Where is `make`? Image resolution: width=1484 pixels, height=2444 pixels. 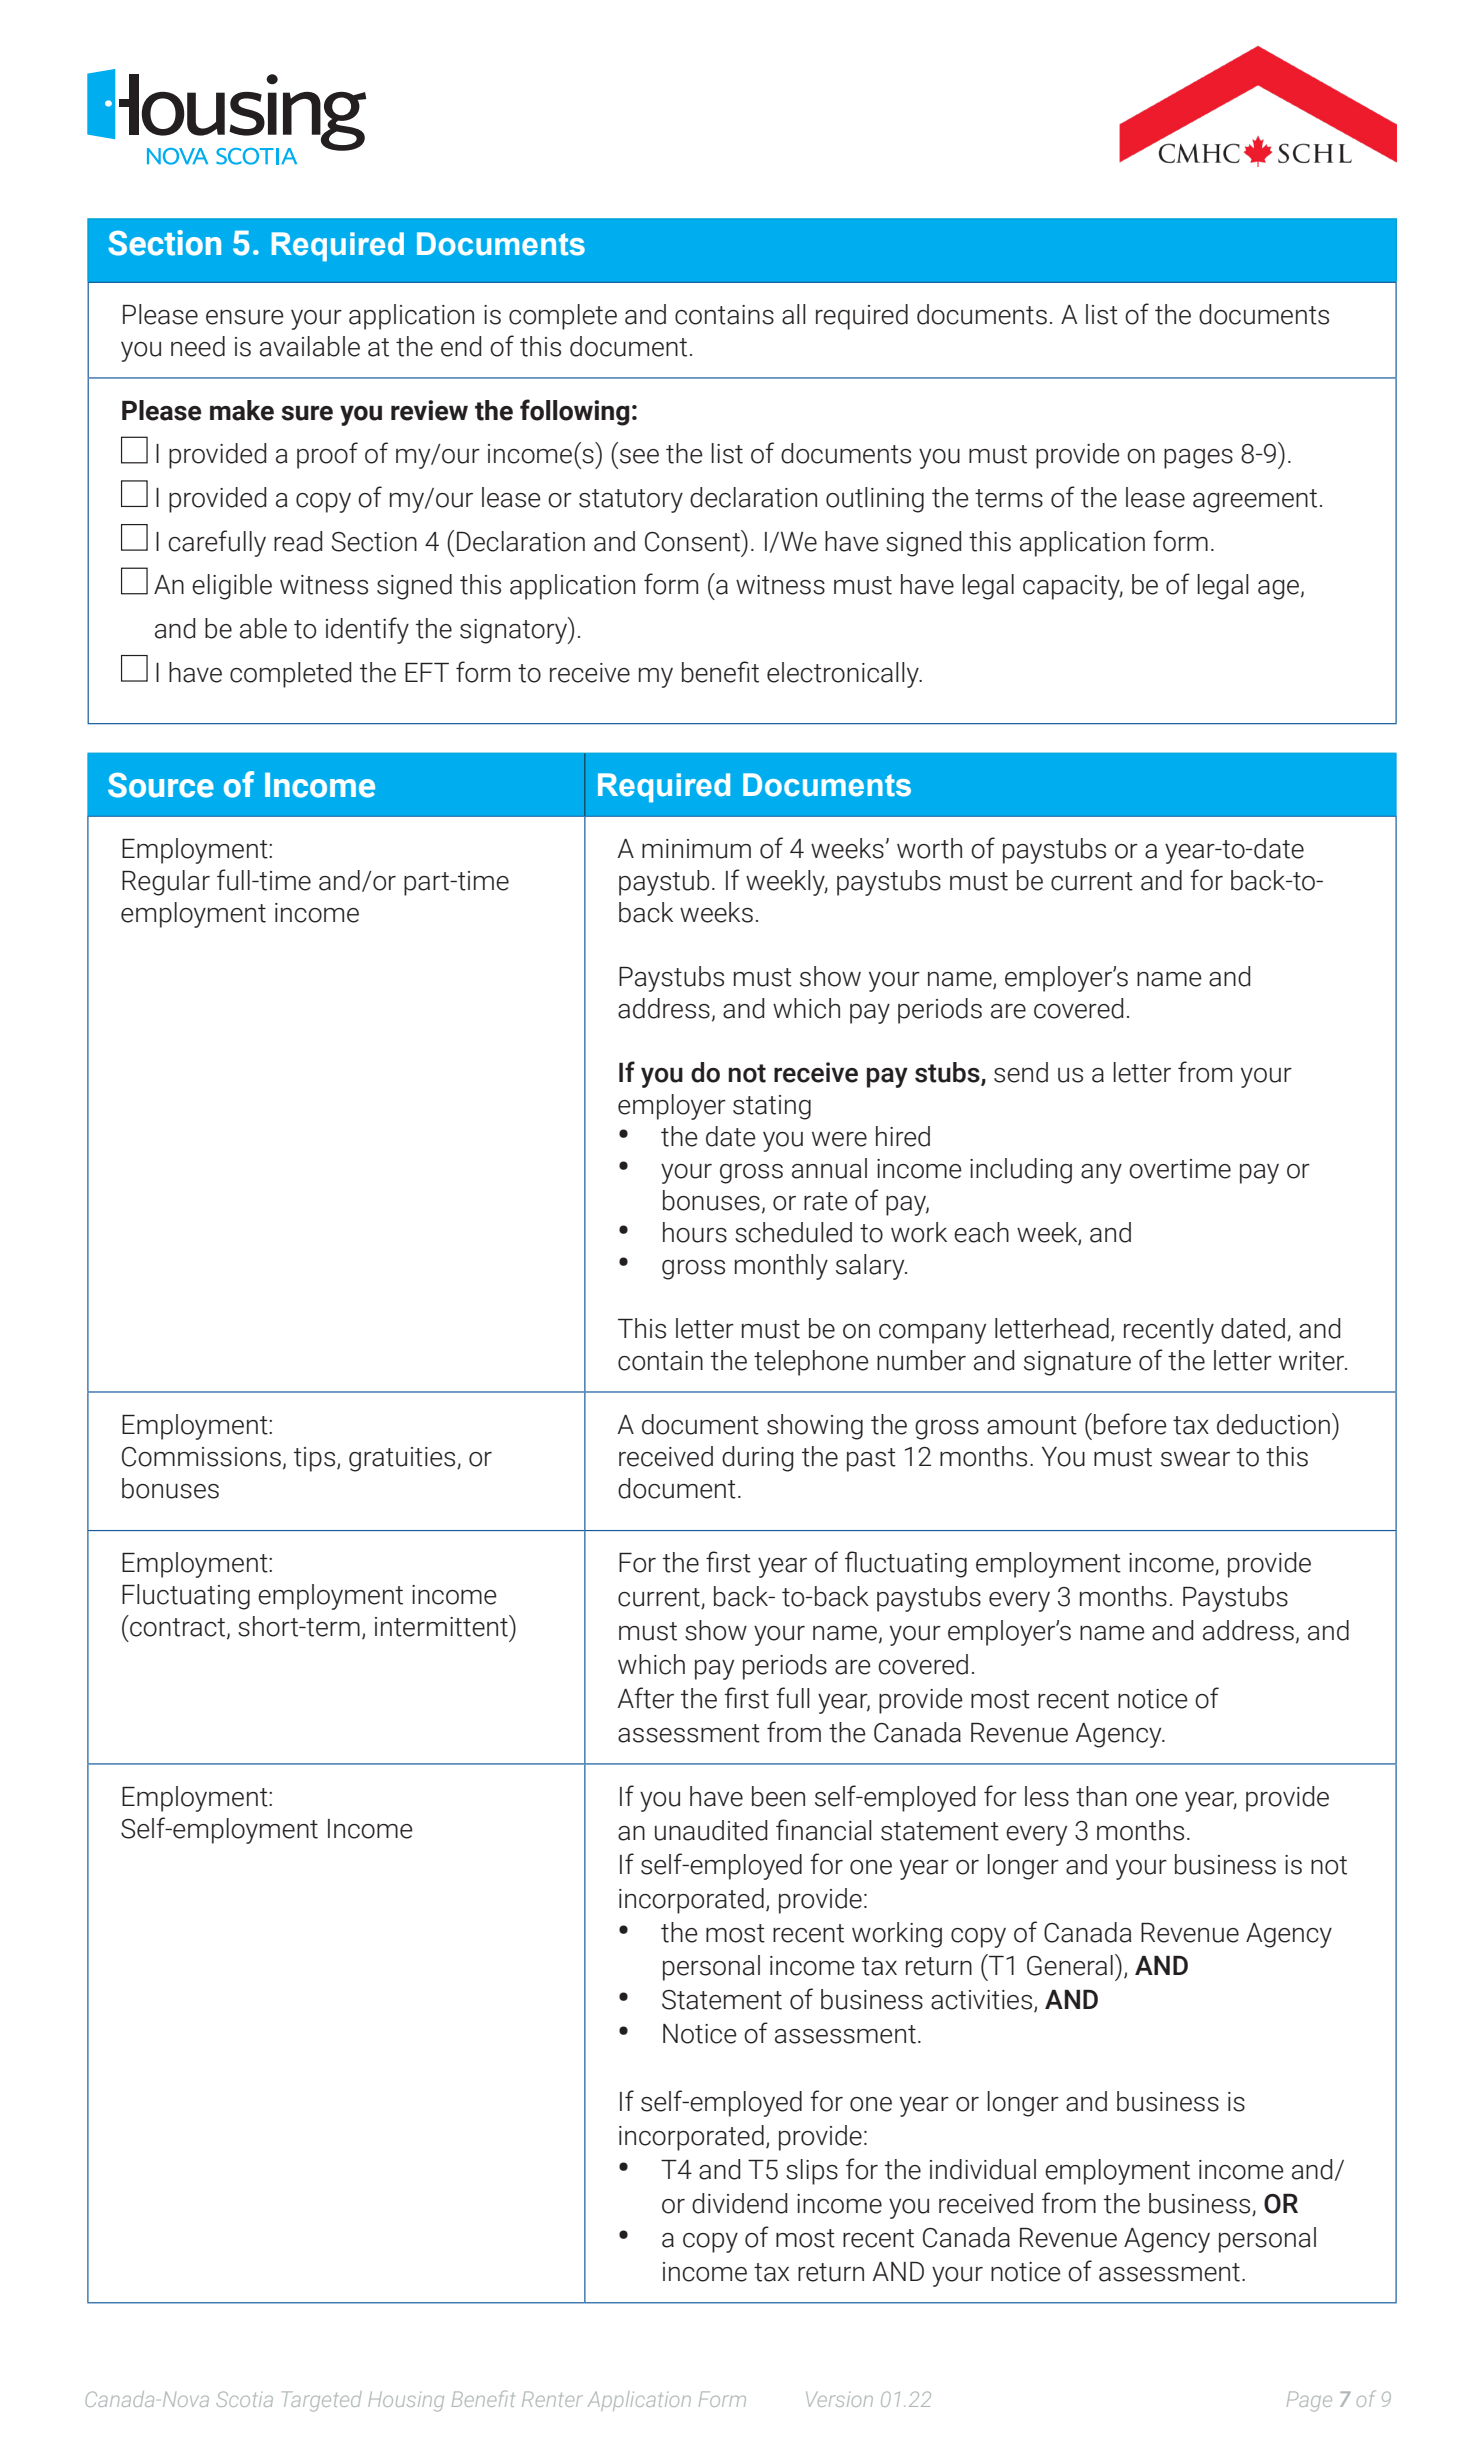
make is located at coordinates (242, 410).
